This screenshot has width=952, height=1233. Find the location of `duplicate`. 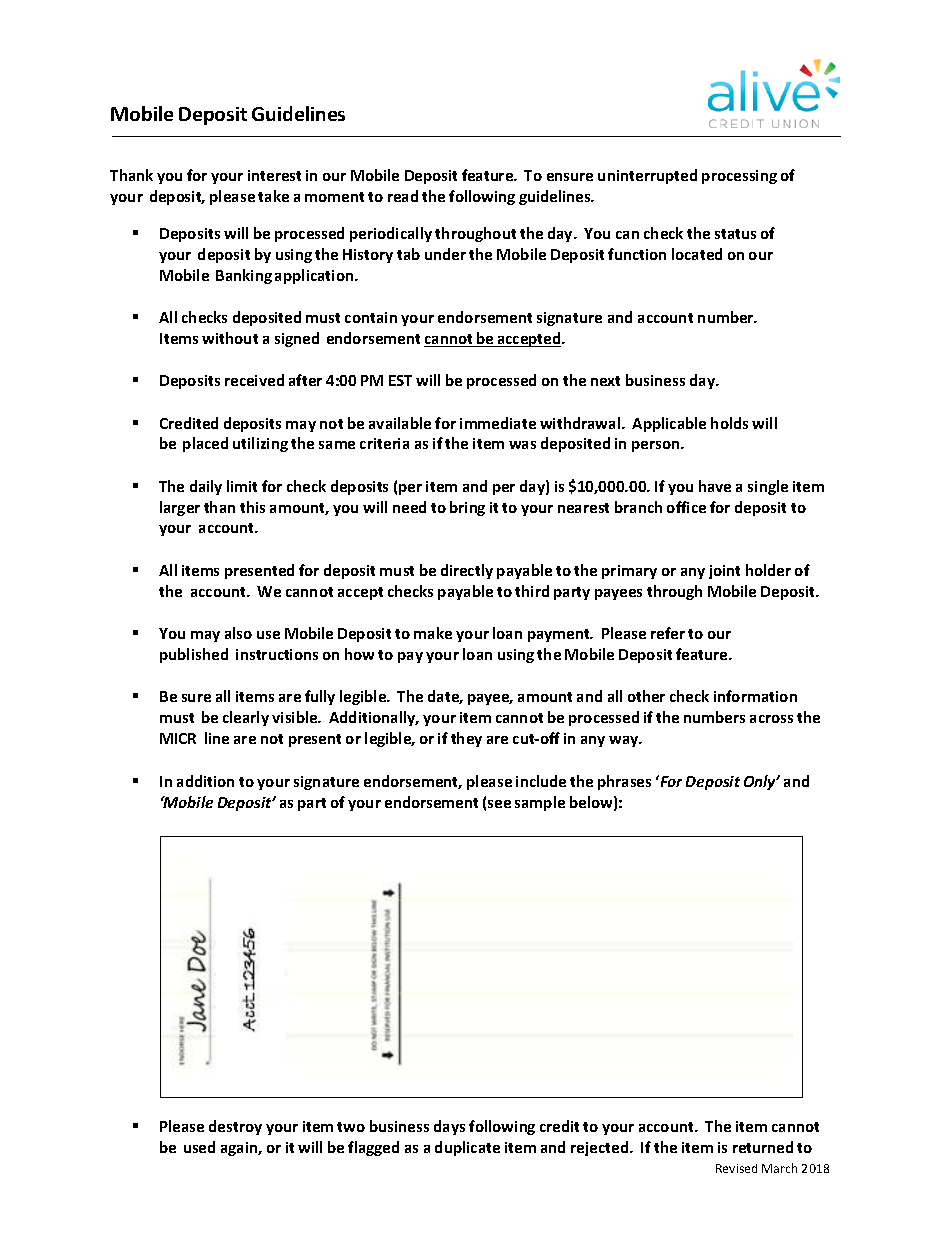

duplicate is located at coordinates (467, 1148).
